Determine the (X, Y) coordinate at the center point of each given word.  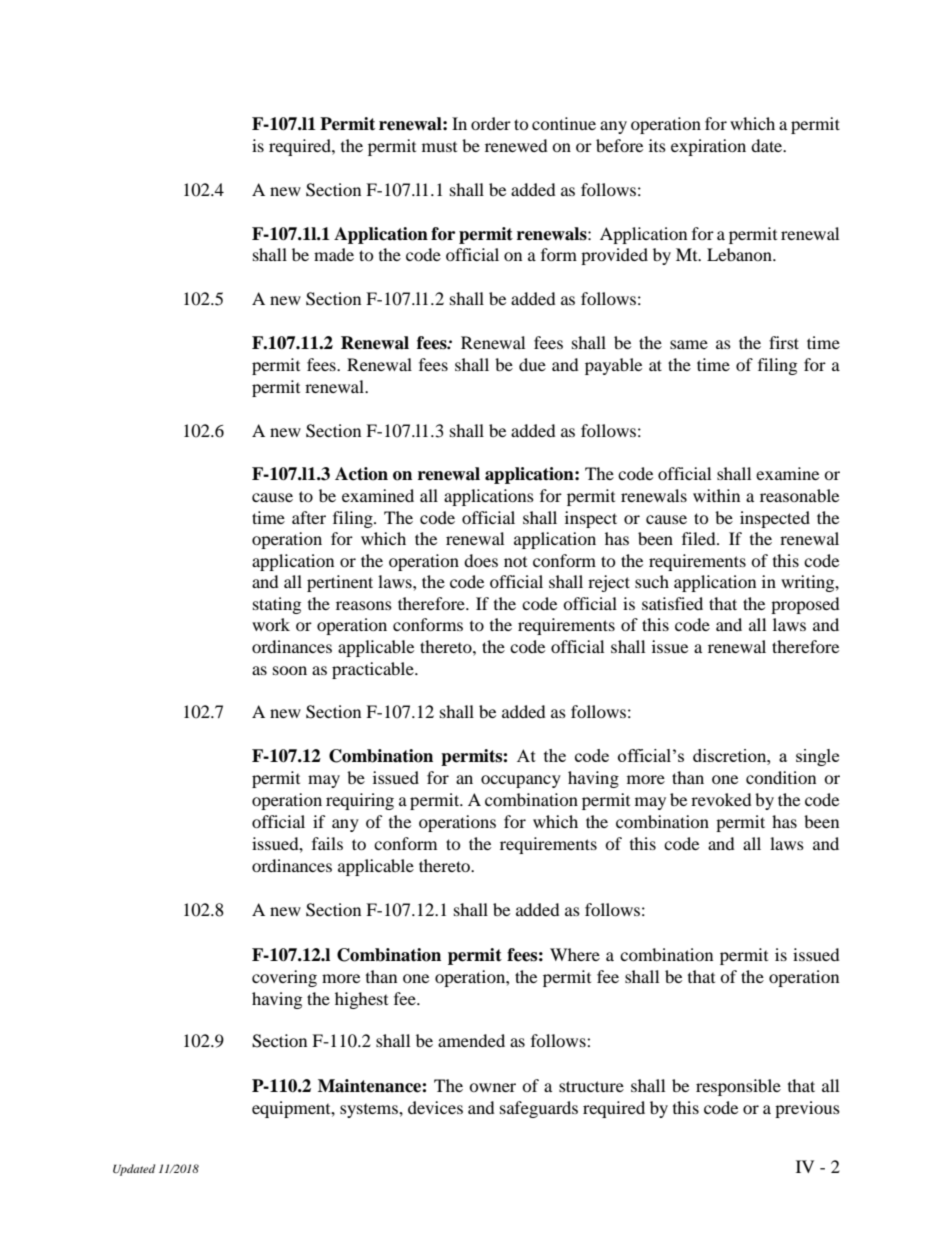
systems (370, 1111)
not (515, 562)
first (784, 342)
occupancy (521, 781)
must (439, 147)
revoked (721, 799)
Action (361, 474)
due (532, 364)
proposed (805, 605)
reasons (364, 605)
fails (327, 843)
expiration (708, 147)
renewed (516, 145)
